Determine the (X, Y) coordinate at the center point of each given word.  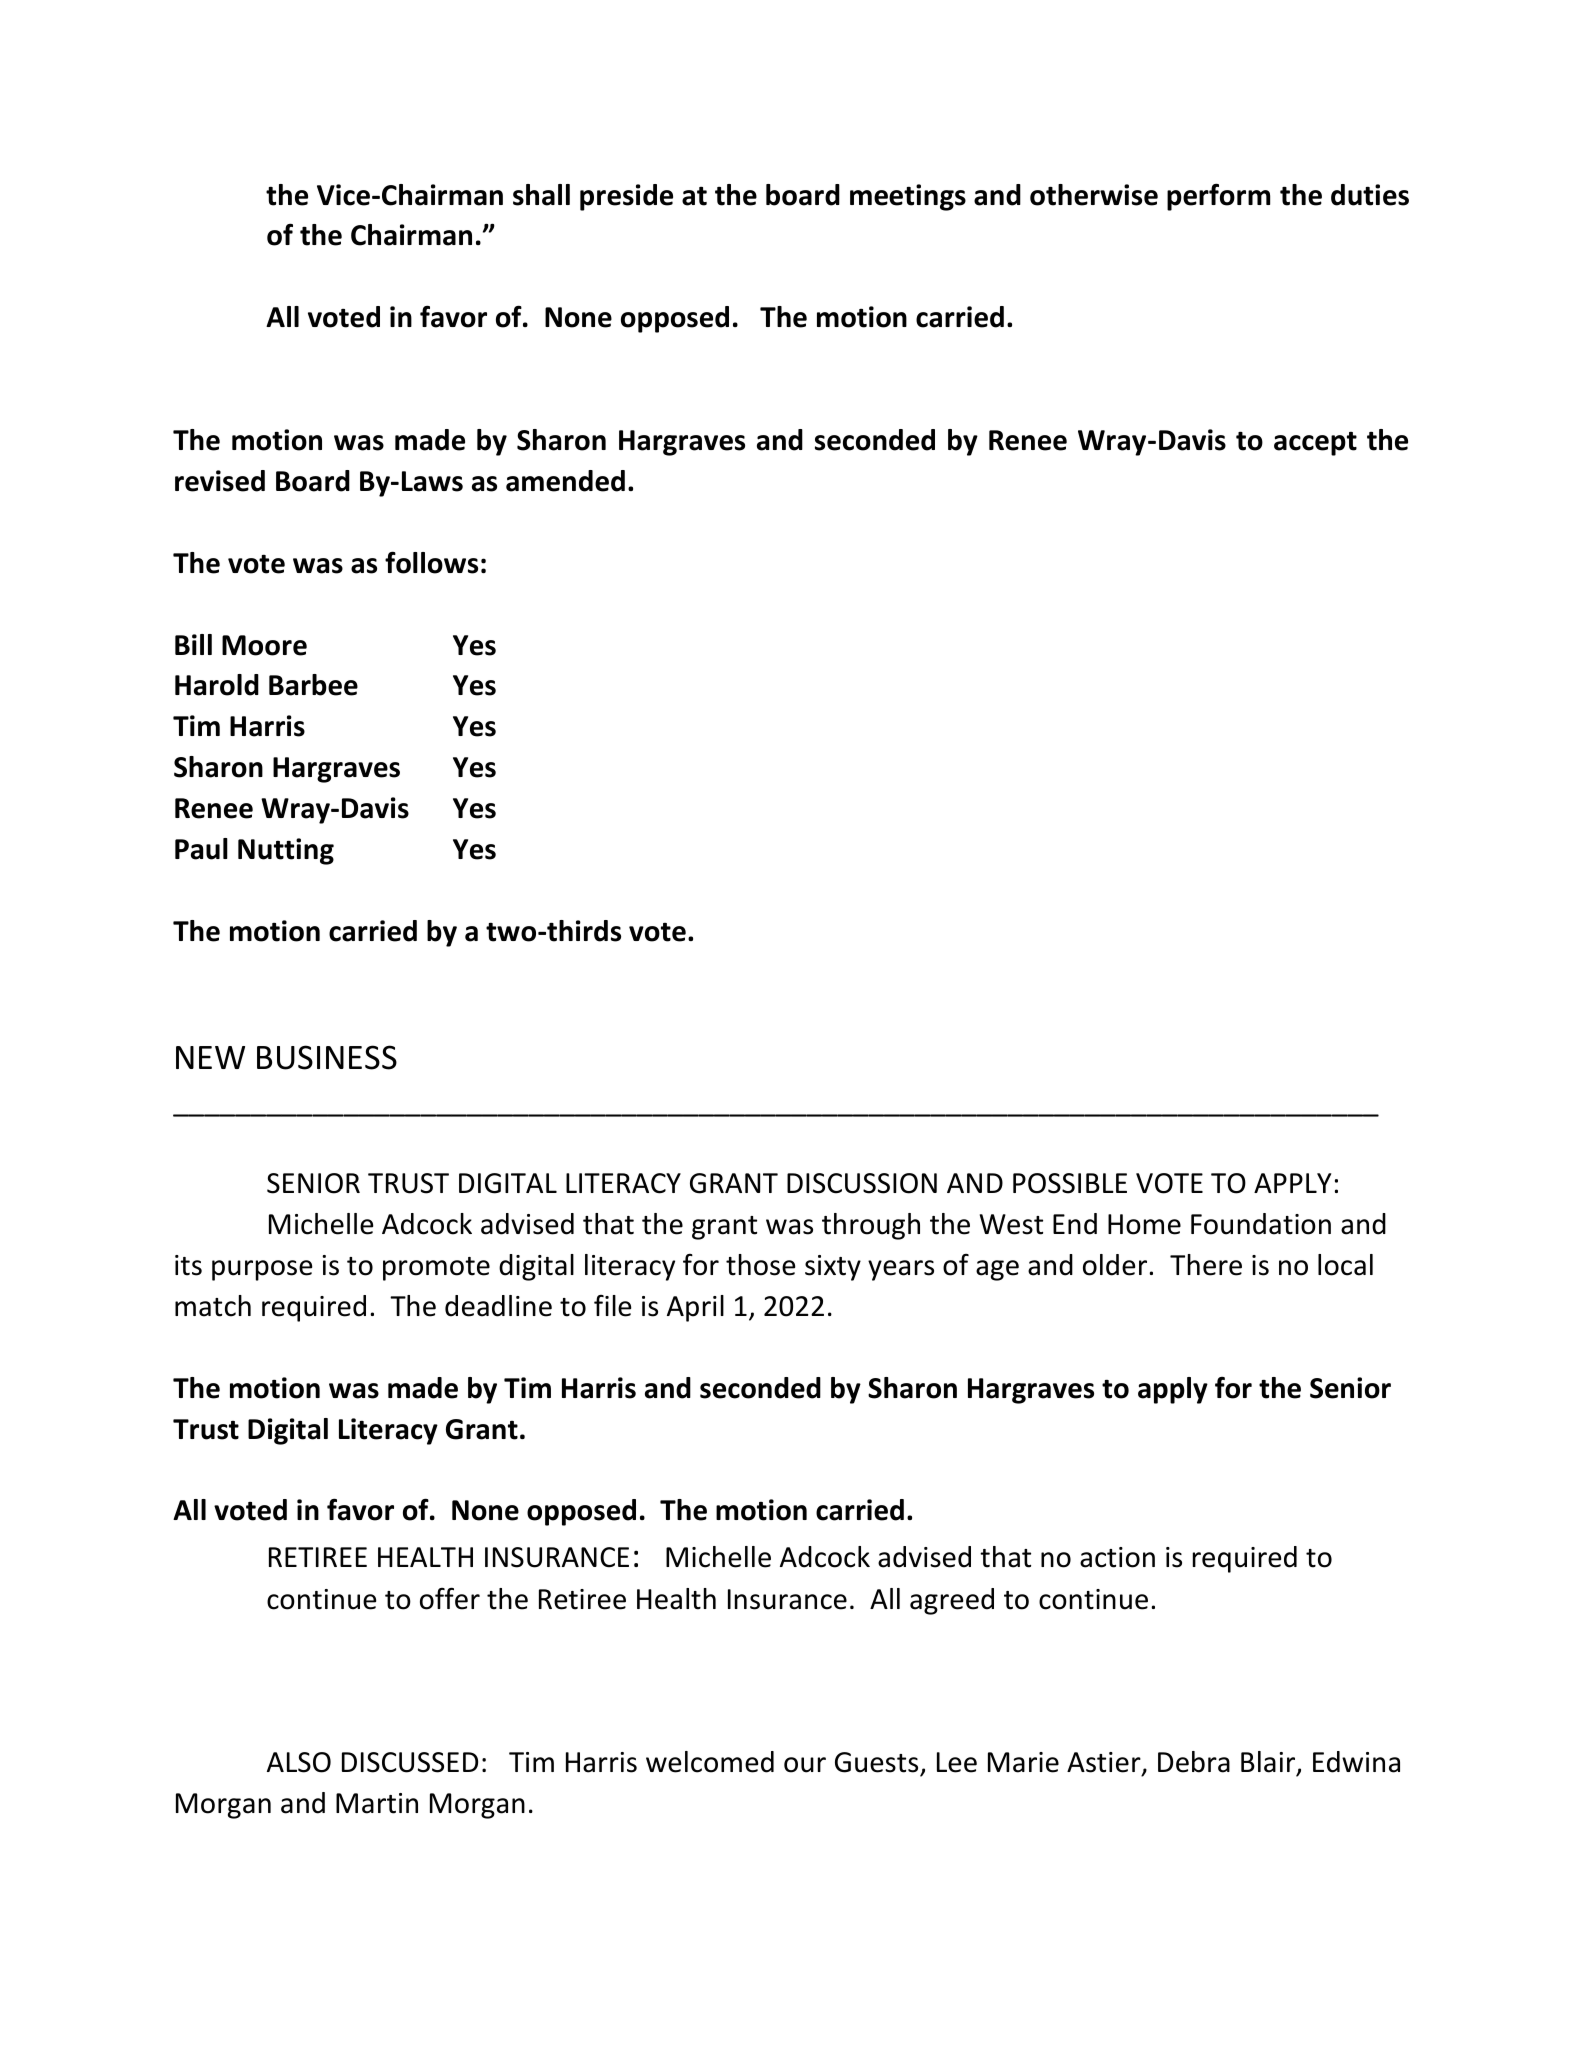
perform (1218, 197)
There (1206, 1265)
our (805, 1765)
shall (541, 195)
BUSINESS (327, 1057)
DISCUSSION (862, 1183)
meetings (908, 197)
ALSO (299, 1762)
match (213, 1306)
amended (565, 481)
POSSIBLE (1070, 1183)
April (695, 1308)
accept (1315, 444)
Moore (264, 645)
